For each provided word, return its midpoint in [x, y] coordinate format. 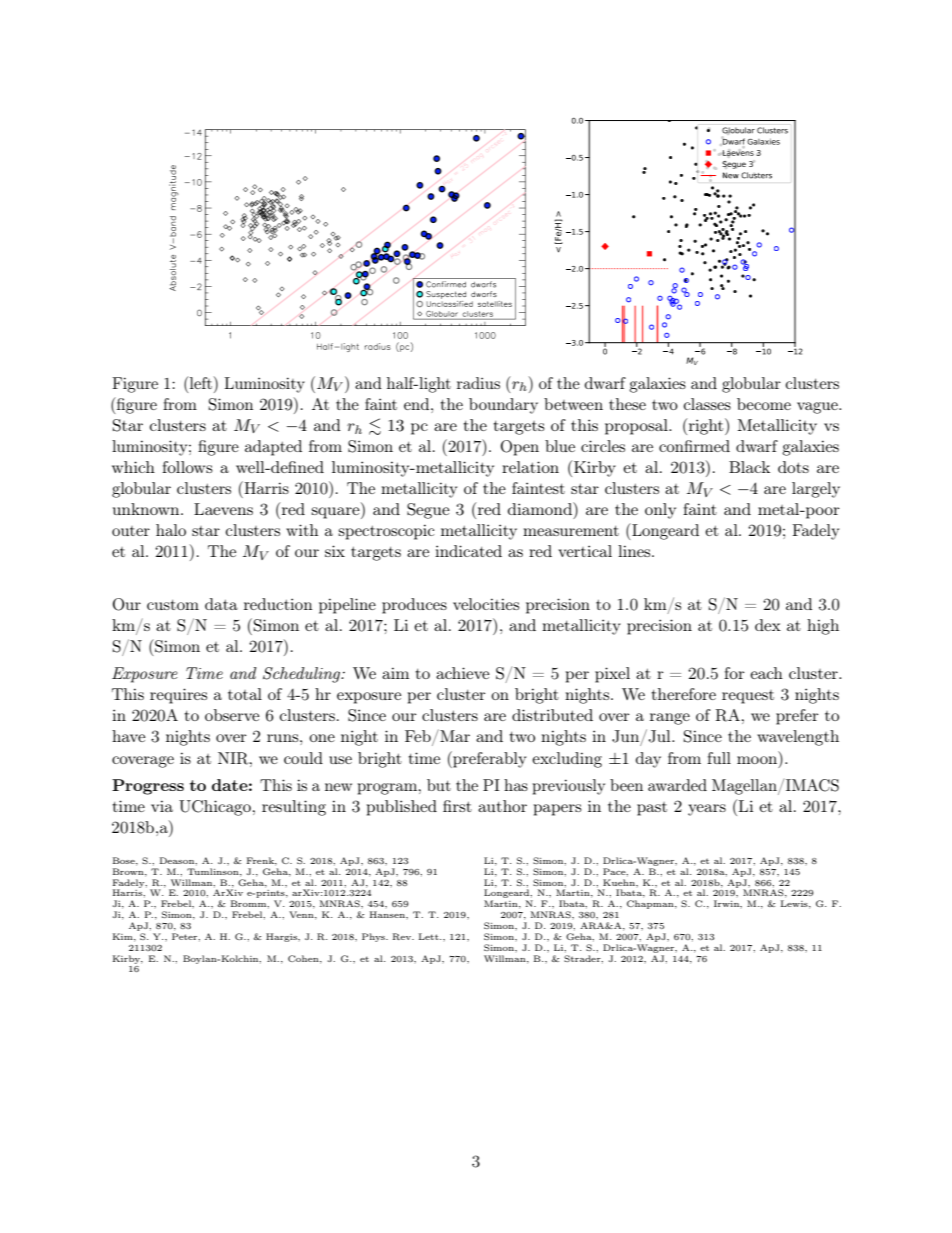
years [707, 810]
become [764, 404]
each [766, 673]
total [245, 694]
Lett [430, 936]
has [516, 785]
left [201, 382]
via [162, 806]
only [660, 511]
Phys [375, 937]
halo [171, 530]
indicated [468, 551]
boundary [503, 406]
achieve [463, 673]
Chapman [651, 904]
